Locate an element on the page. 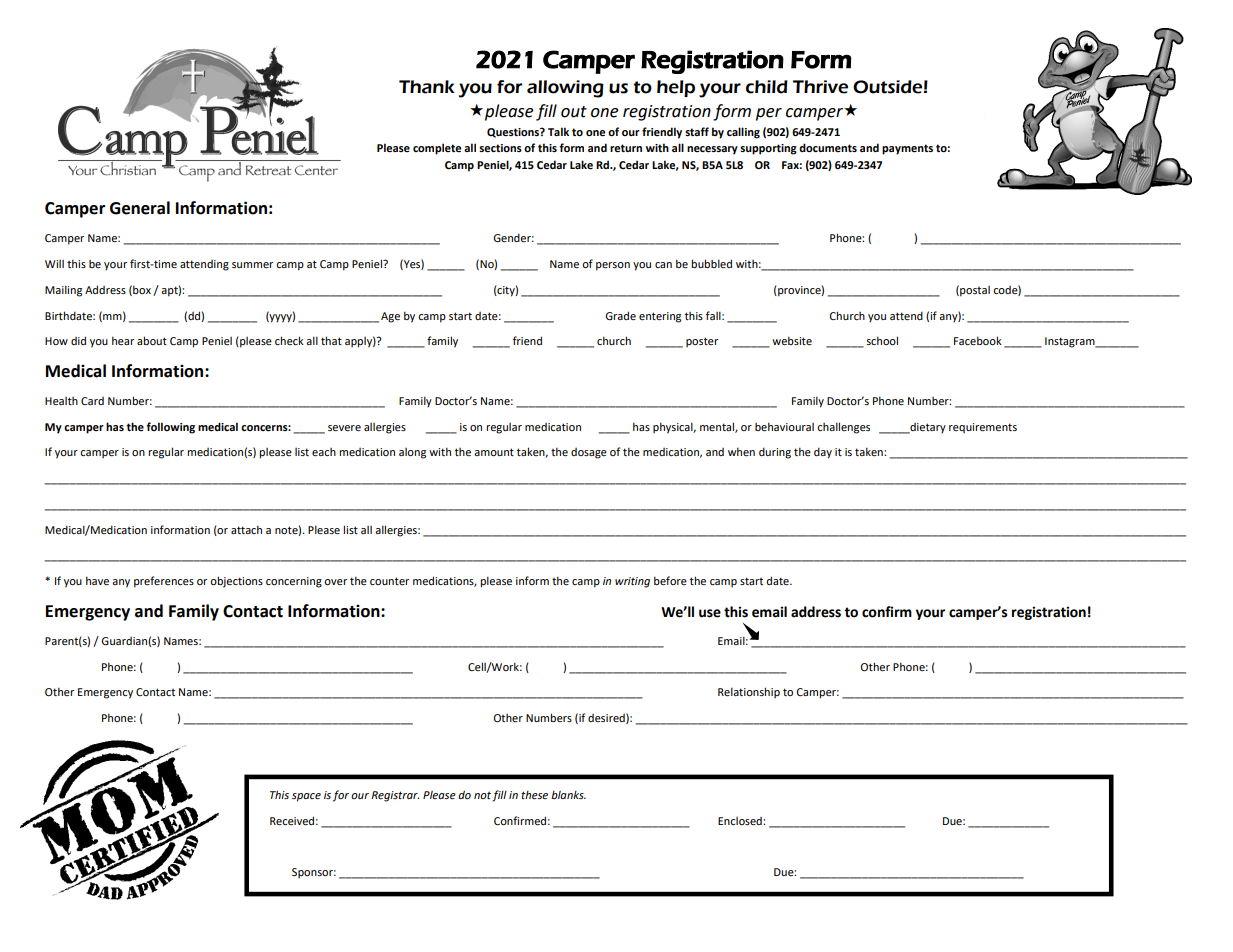 Image resolution: width=1233 pixels, height=952 pixels. writing is located at coordinates (632, 582).
